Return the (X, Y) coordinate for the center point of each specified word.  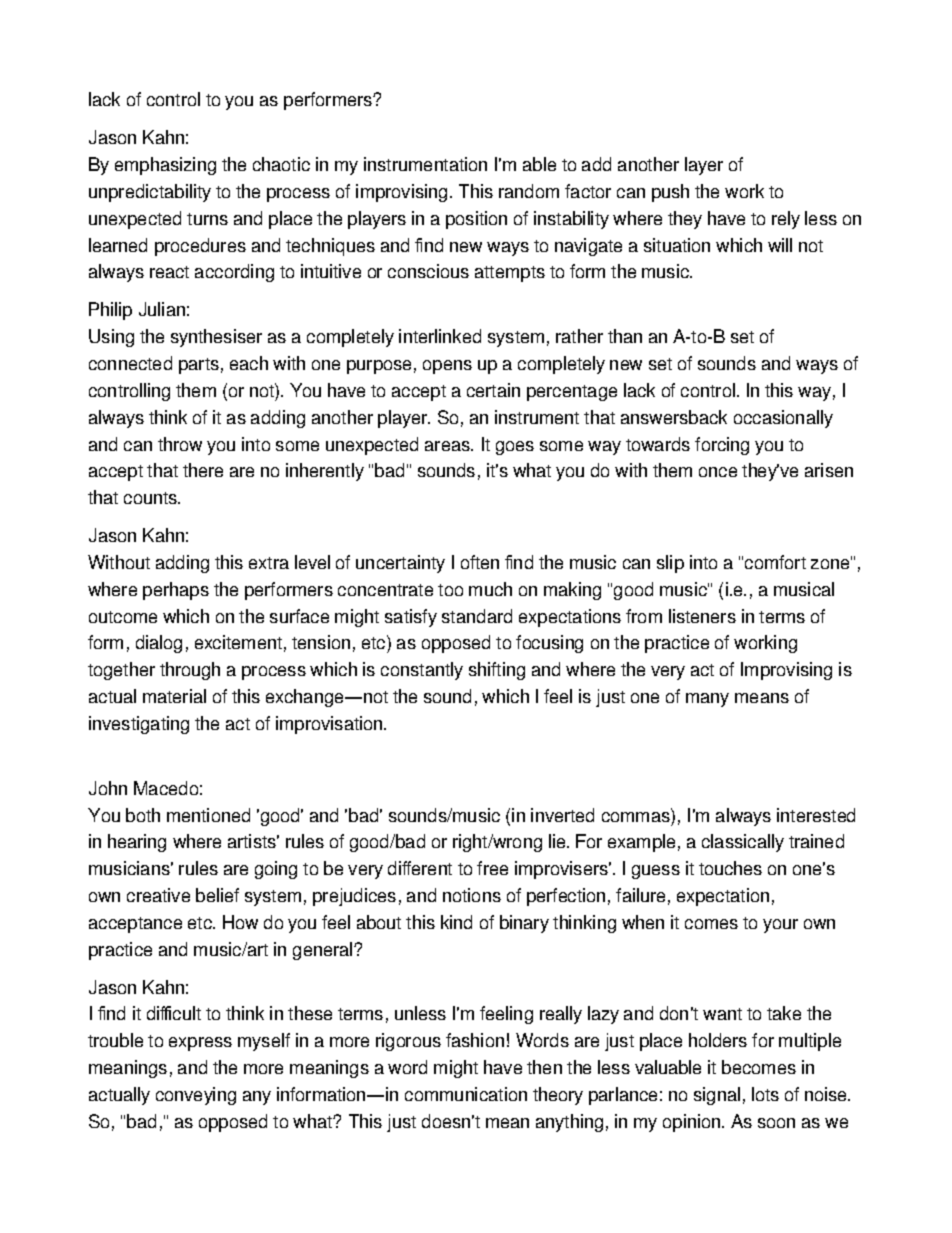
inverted (562, 815)
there (203, 470)
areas (448, 446)
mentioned (208, 815)
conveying (196, 1096)
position (476, 220)
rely (786, 220)
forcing (722, 446)
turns (207, 219)
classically (743, 843)
